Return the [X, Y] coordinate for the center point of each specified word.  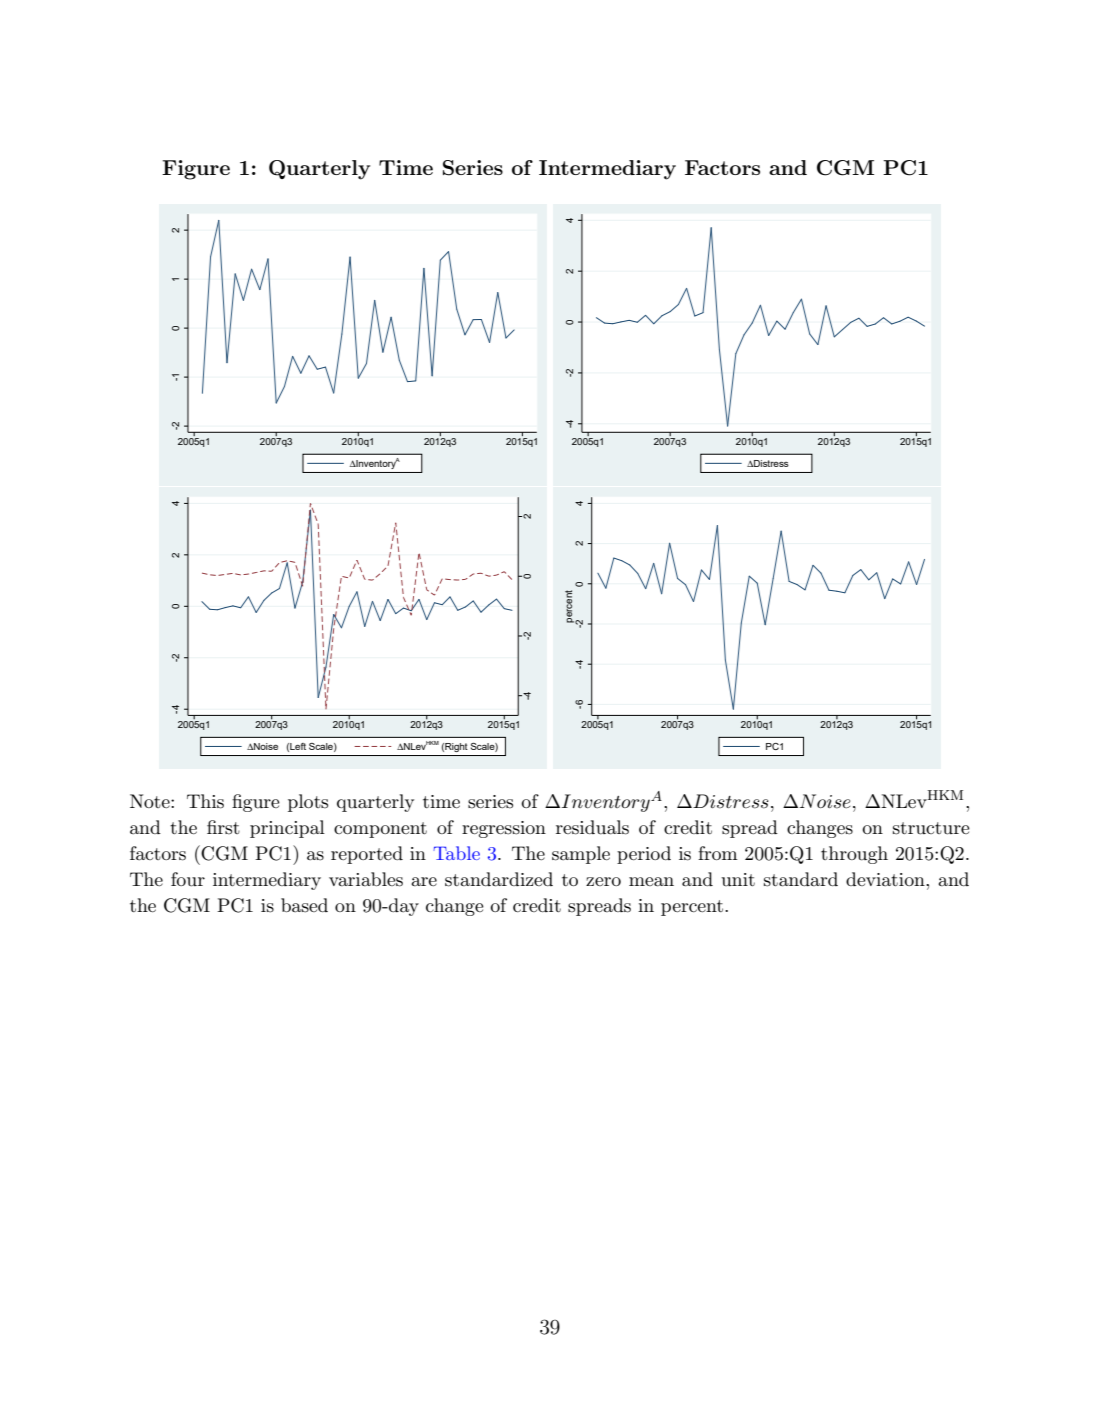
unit [738, 879]
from [718, 853]
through [854, 855]
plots [308, 803]
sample [581, 855]
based [304, 905]
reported [367, 855]
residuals [592, 827]
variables [366, 879]
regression [504, 829]
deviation [886, 879]
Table [456, 853]
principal [287, 829]
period [644, 855]
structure [931, 828]
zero [603, 881]
